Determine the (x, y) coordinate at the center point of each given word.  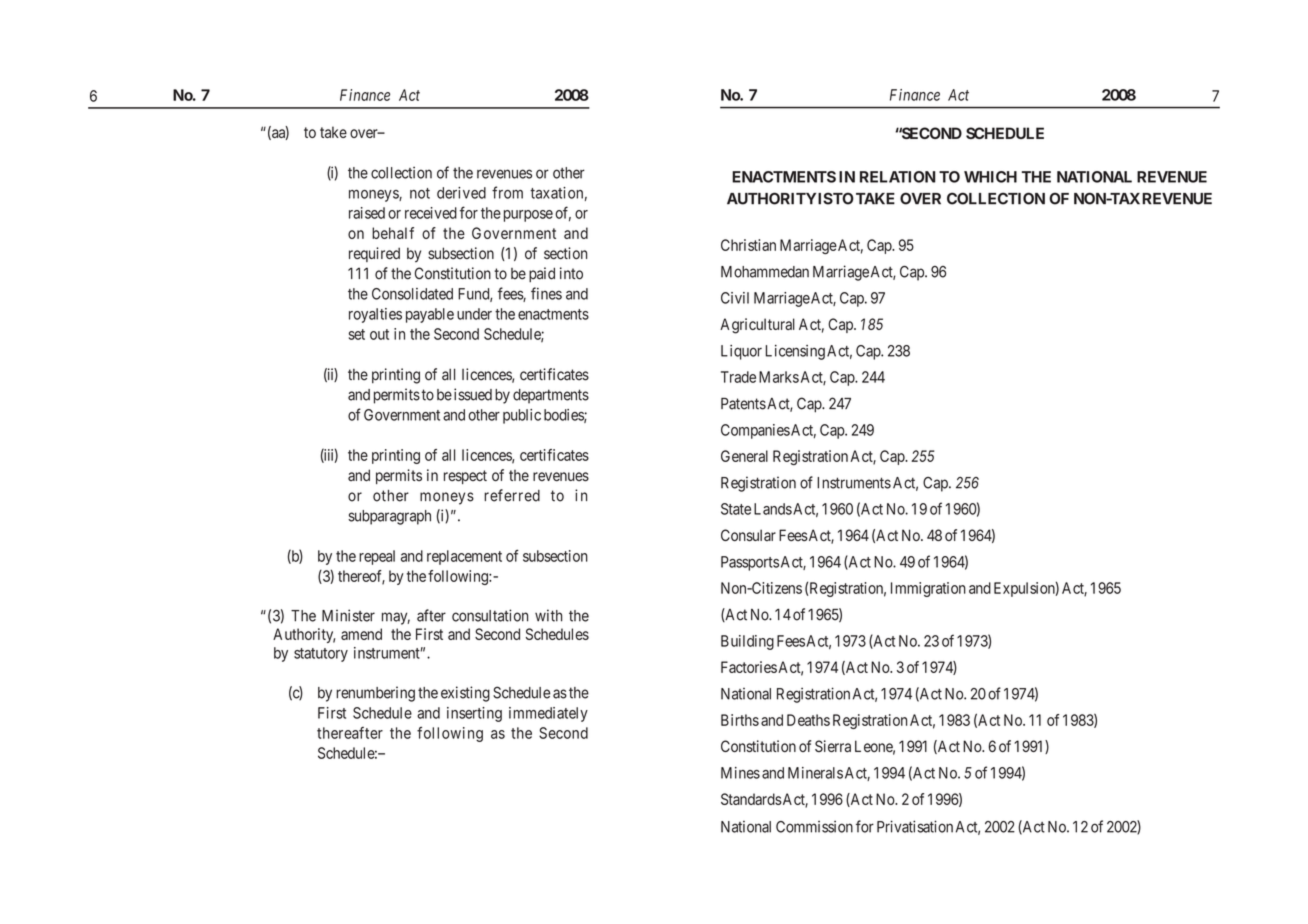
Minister (348, 615)
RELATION (898, 177)
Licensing (795, 352)
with (548, 615)
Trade (738, 377)
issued (473, 394)
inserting (474, 714)
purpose (528, 216)
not (420, 193)
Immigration (928, 589)
